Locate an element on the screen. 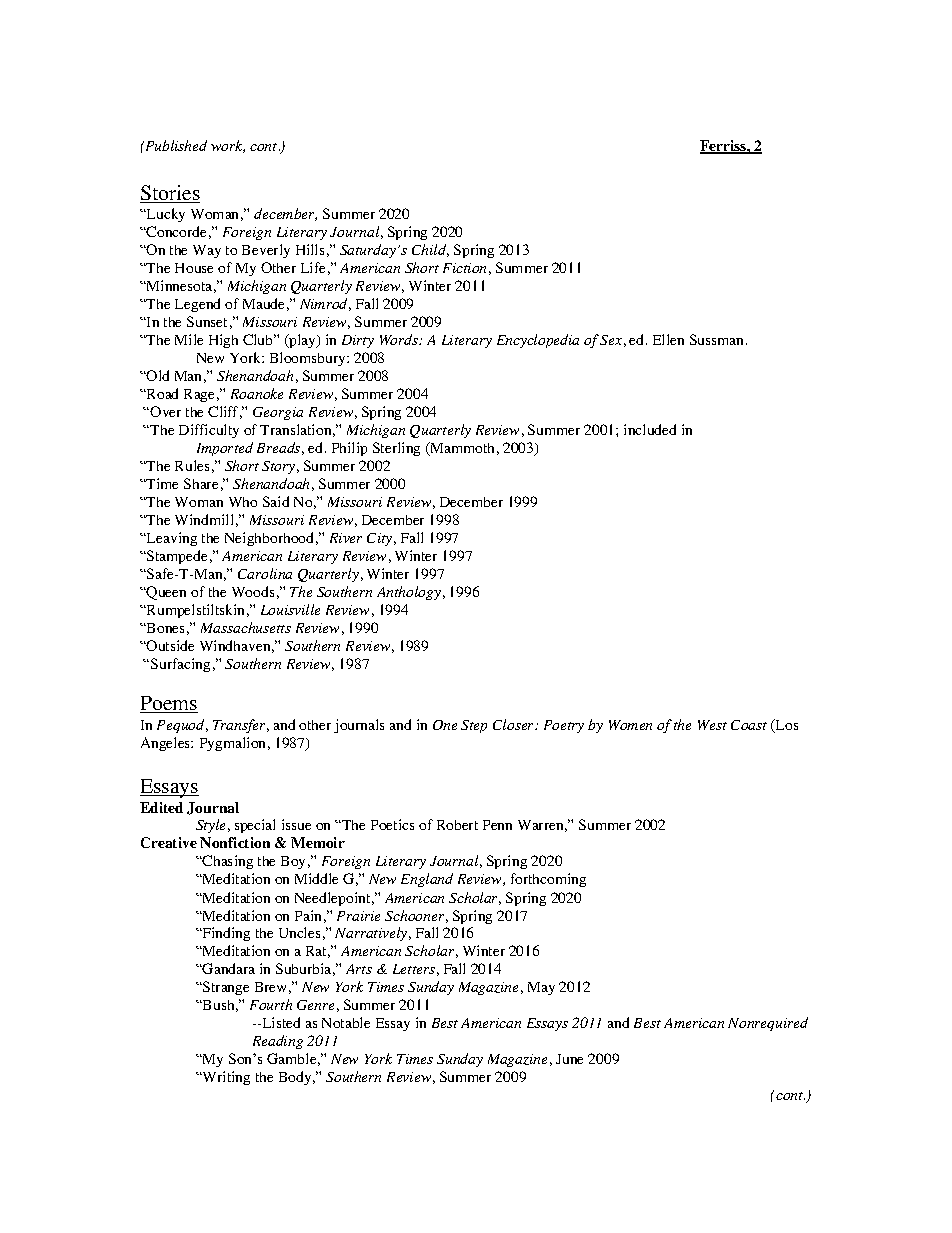 The height and width of the screenshot is (1233, 952). West is located at coordinates (712, 725).
